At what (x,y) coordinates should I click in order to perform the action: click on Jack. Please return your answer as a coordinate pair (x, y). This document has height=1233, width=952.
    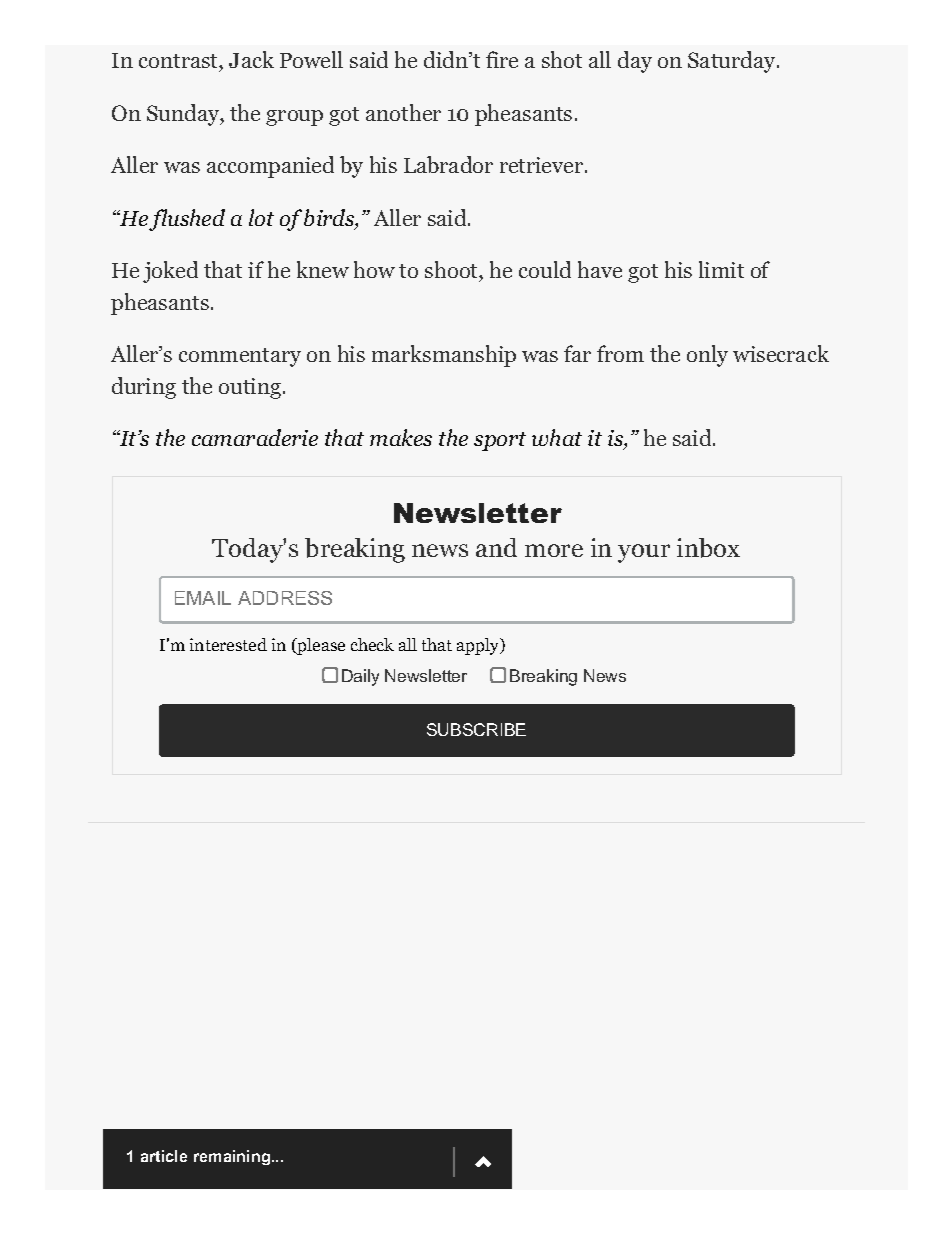
    Looking at the image, I should click on (251, 59).
